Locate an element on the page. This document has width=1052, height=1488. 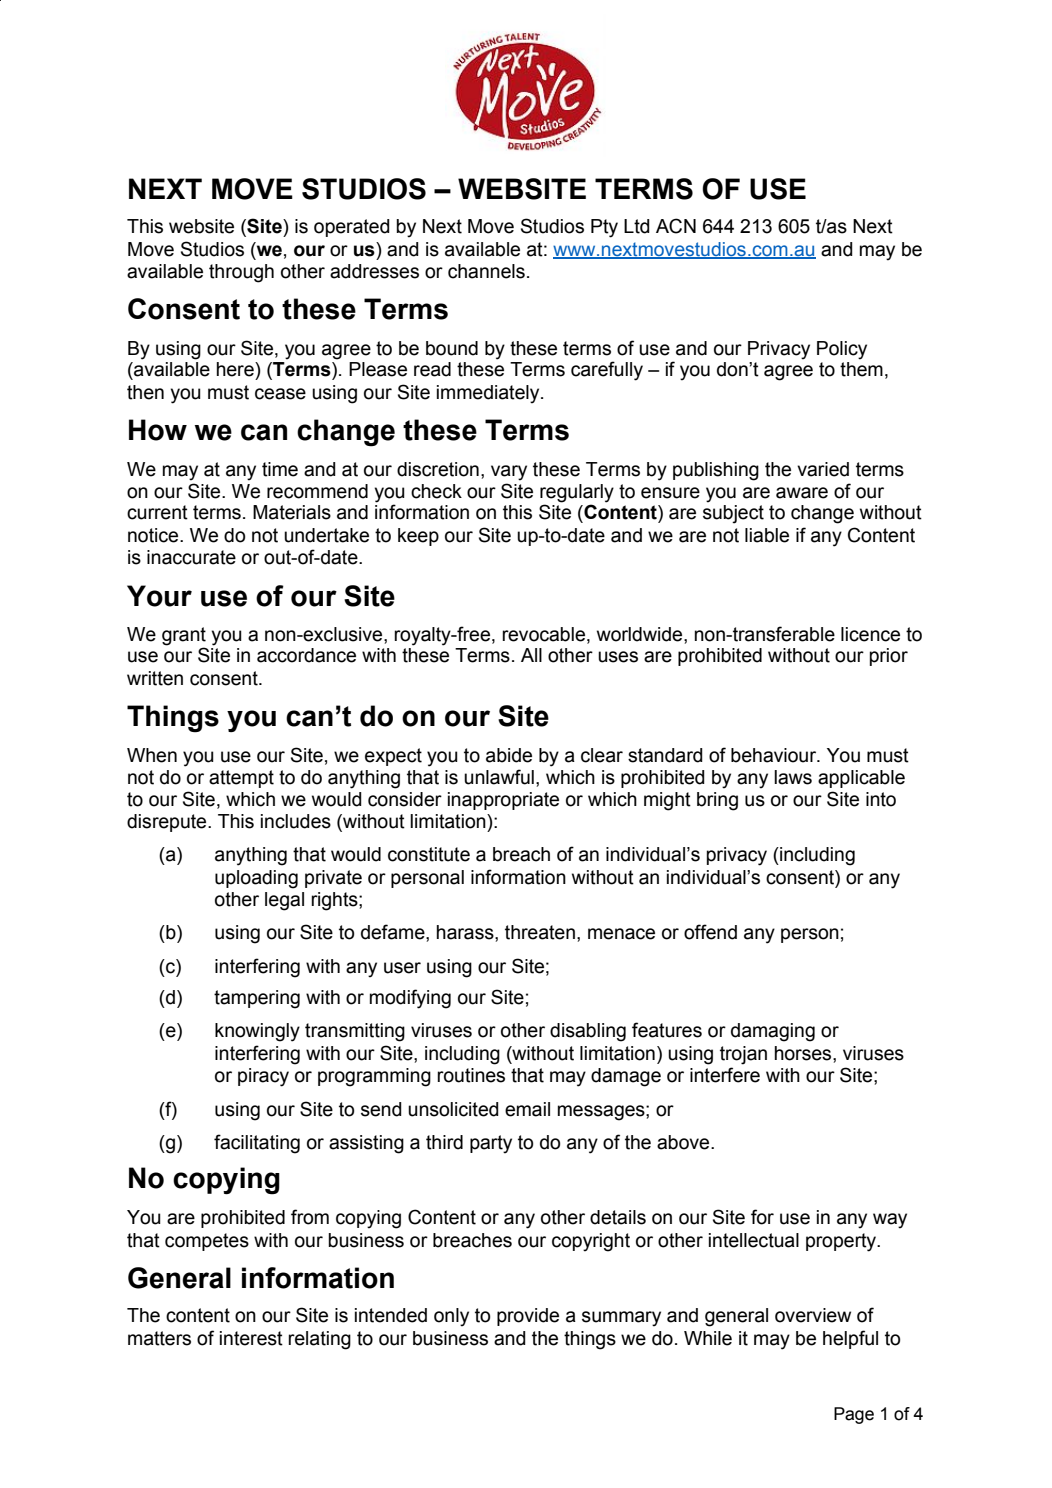
tampering is located at coordinates (257, 999).
